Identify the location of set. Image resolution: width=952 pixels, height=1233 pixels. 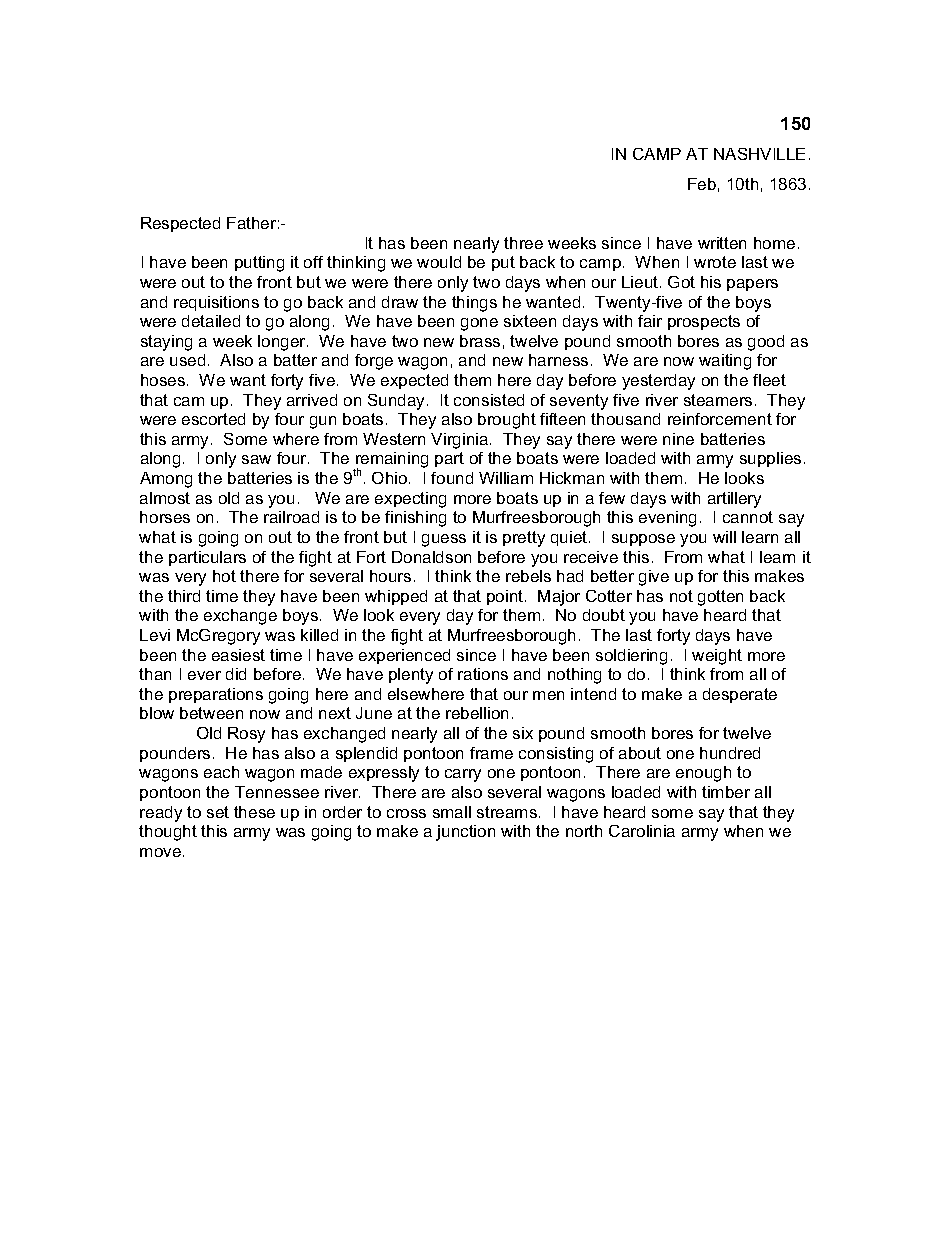
(218, 812).
